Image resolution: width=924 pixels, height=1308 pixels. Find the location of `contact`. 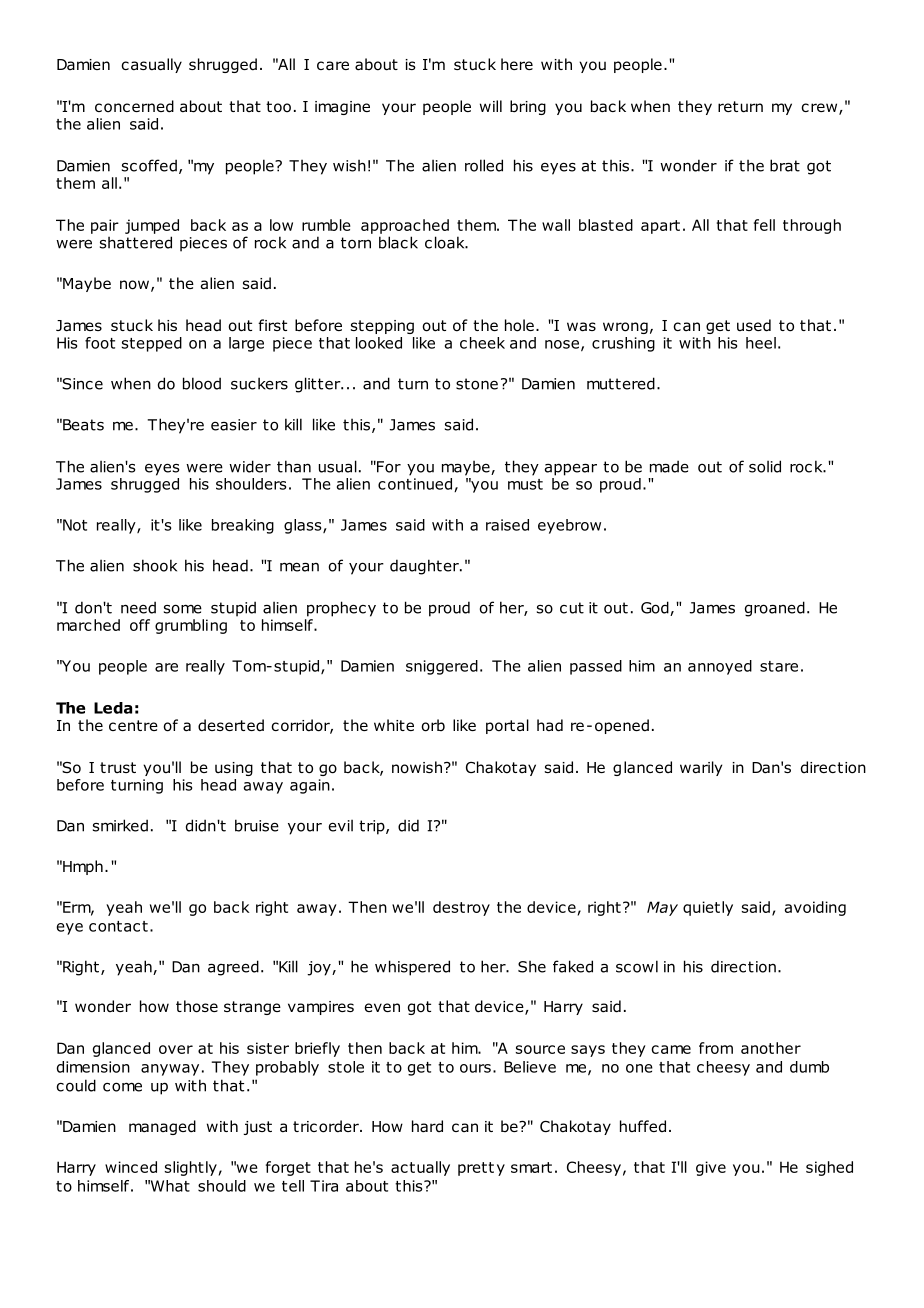

contact is located at coordinates (118, 926).
